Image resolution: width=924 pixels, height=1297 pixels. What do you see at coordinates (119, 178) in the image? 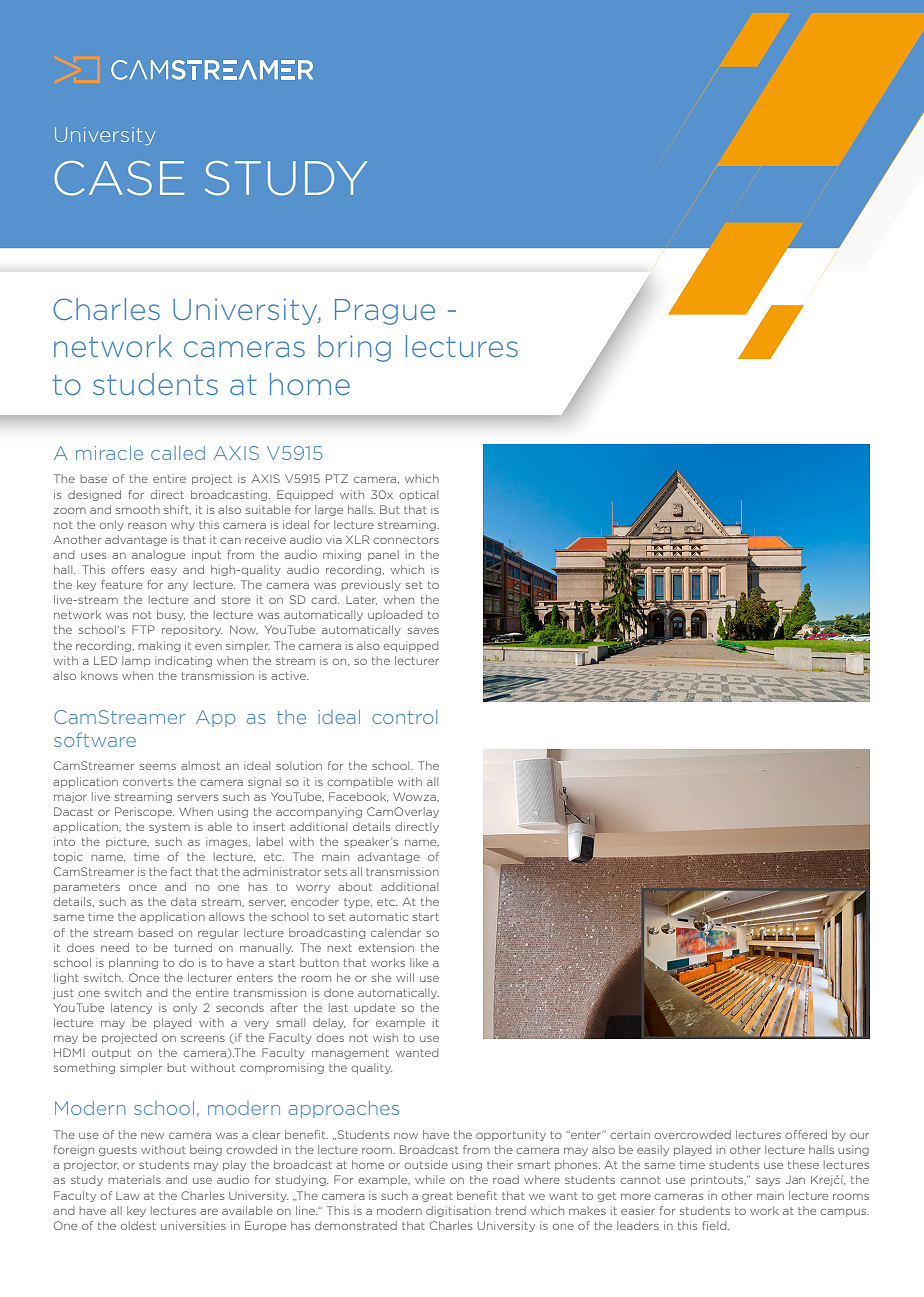
I see `CASE` at bounding box center [119, 178].
